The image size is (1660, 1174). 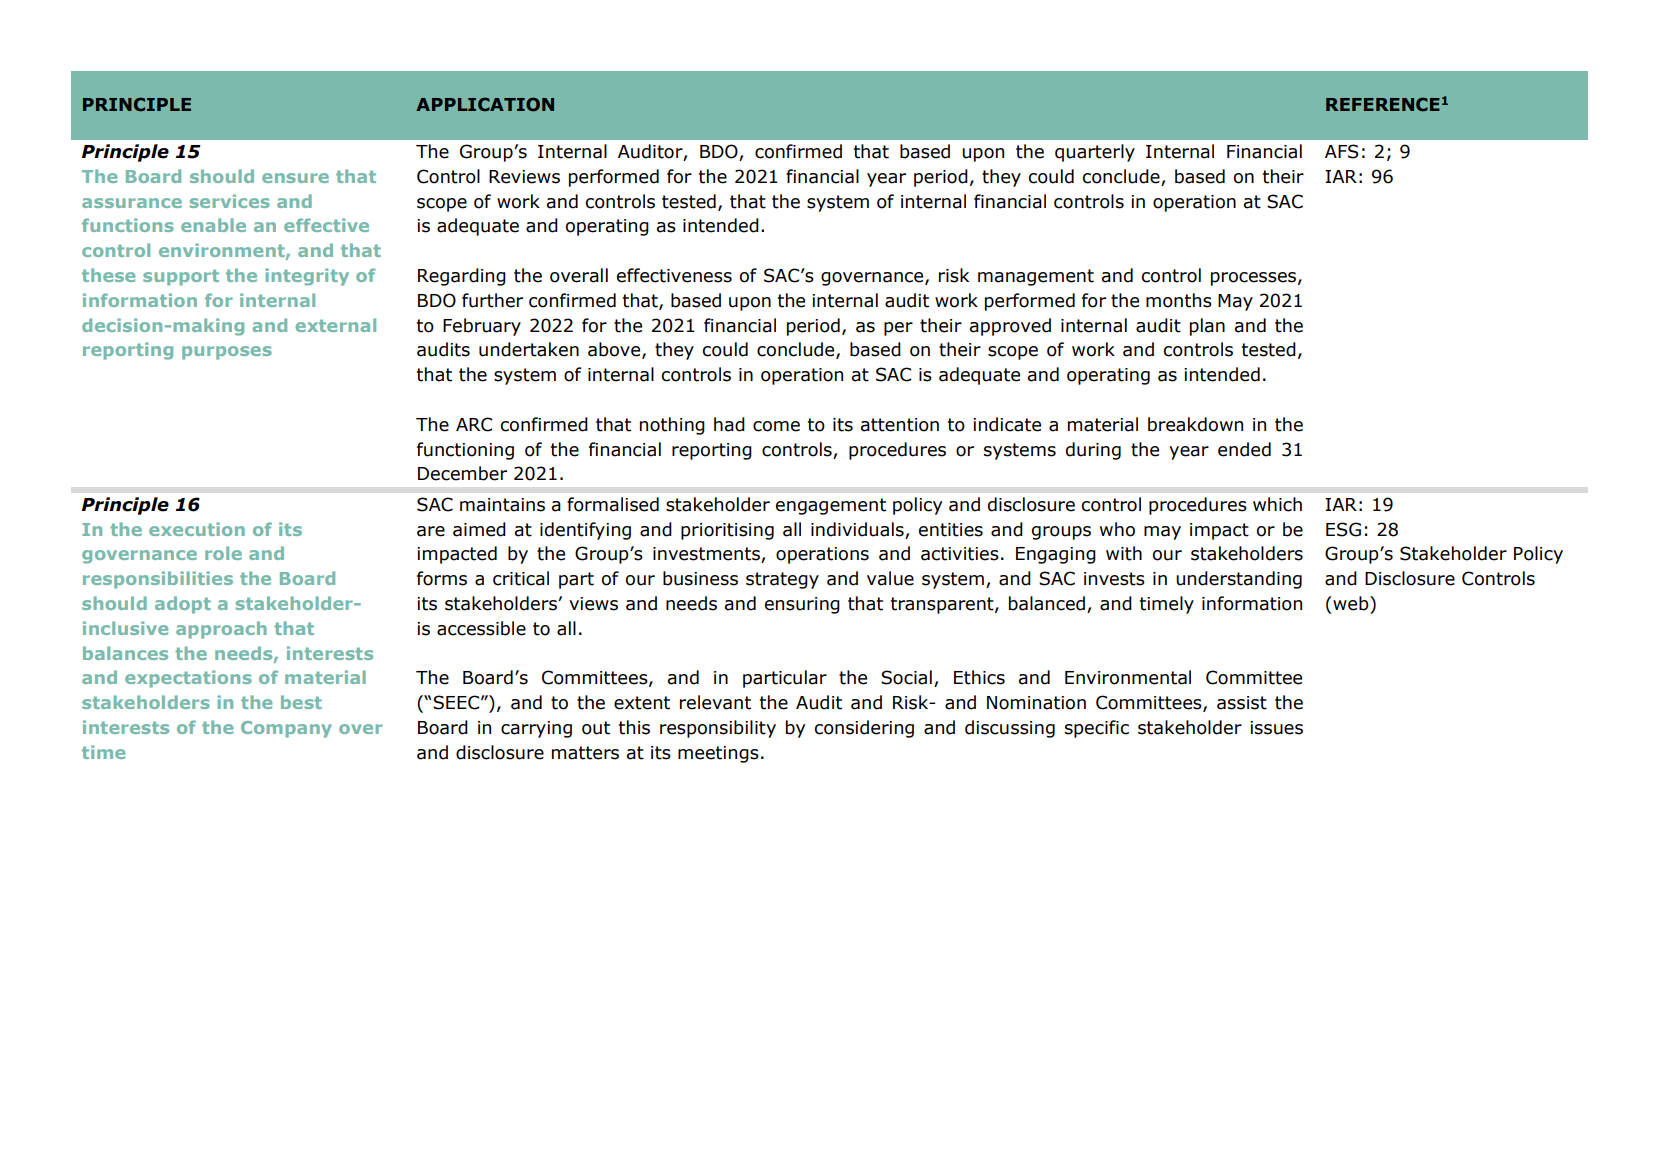 What do you see at coordinates (295, 178) in the page?
I see `ensure` at bounding box center [295, 178].
